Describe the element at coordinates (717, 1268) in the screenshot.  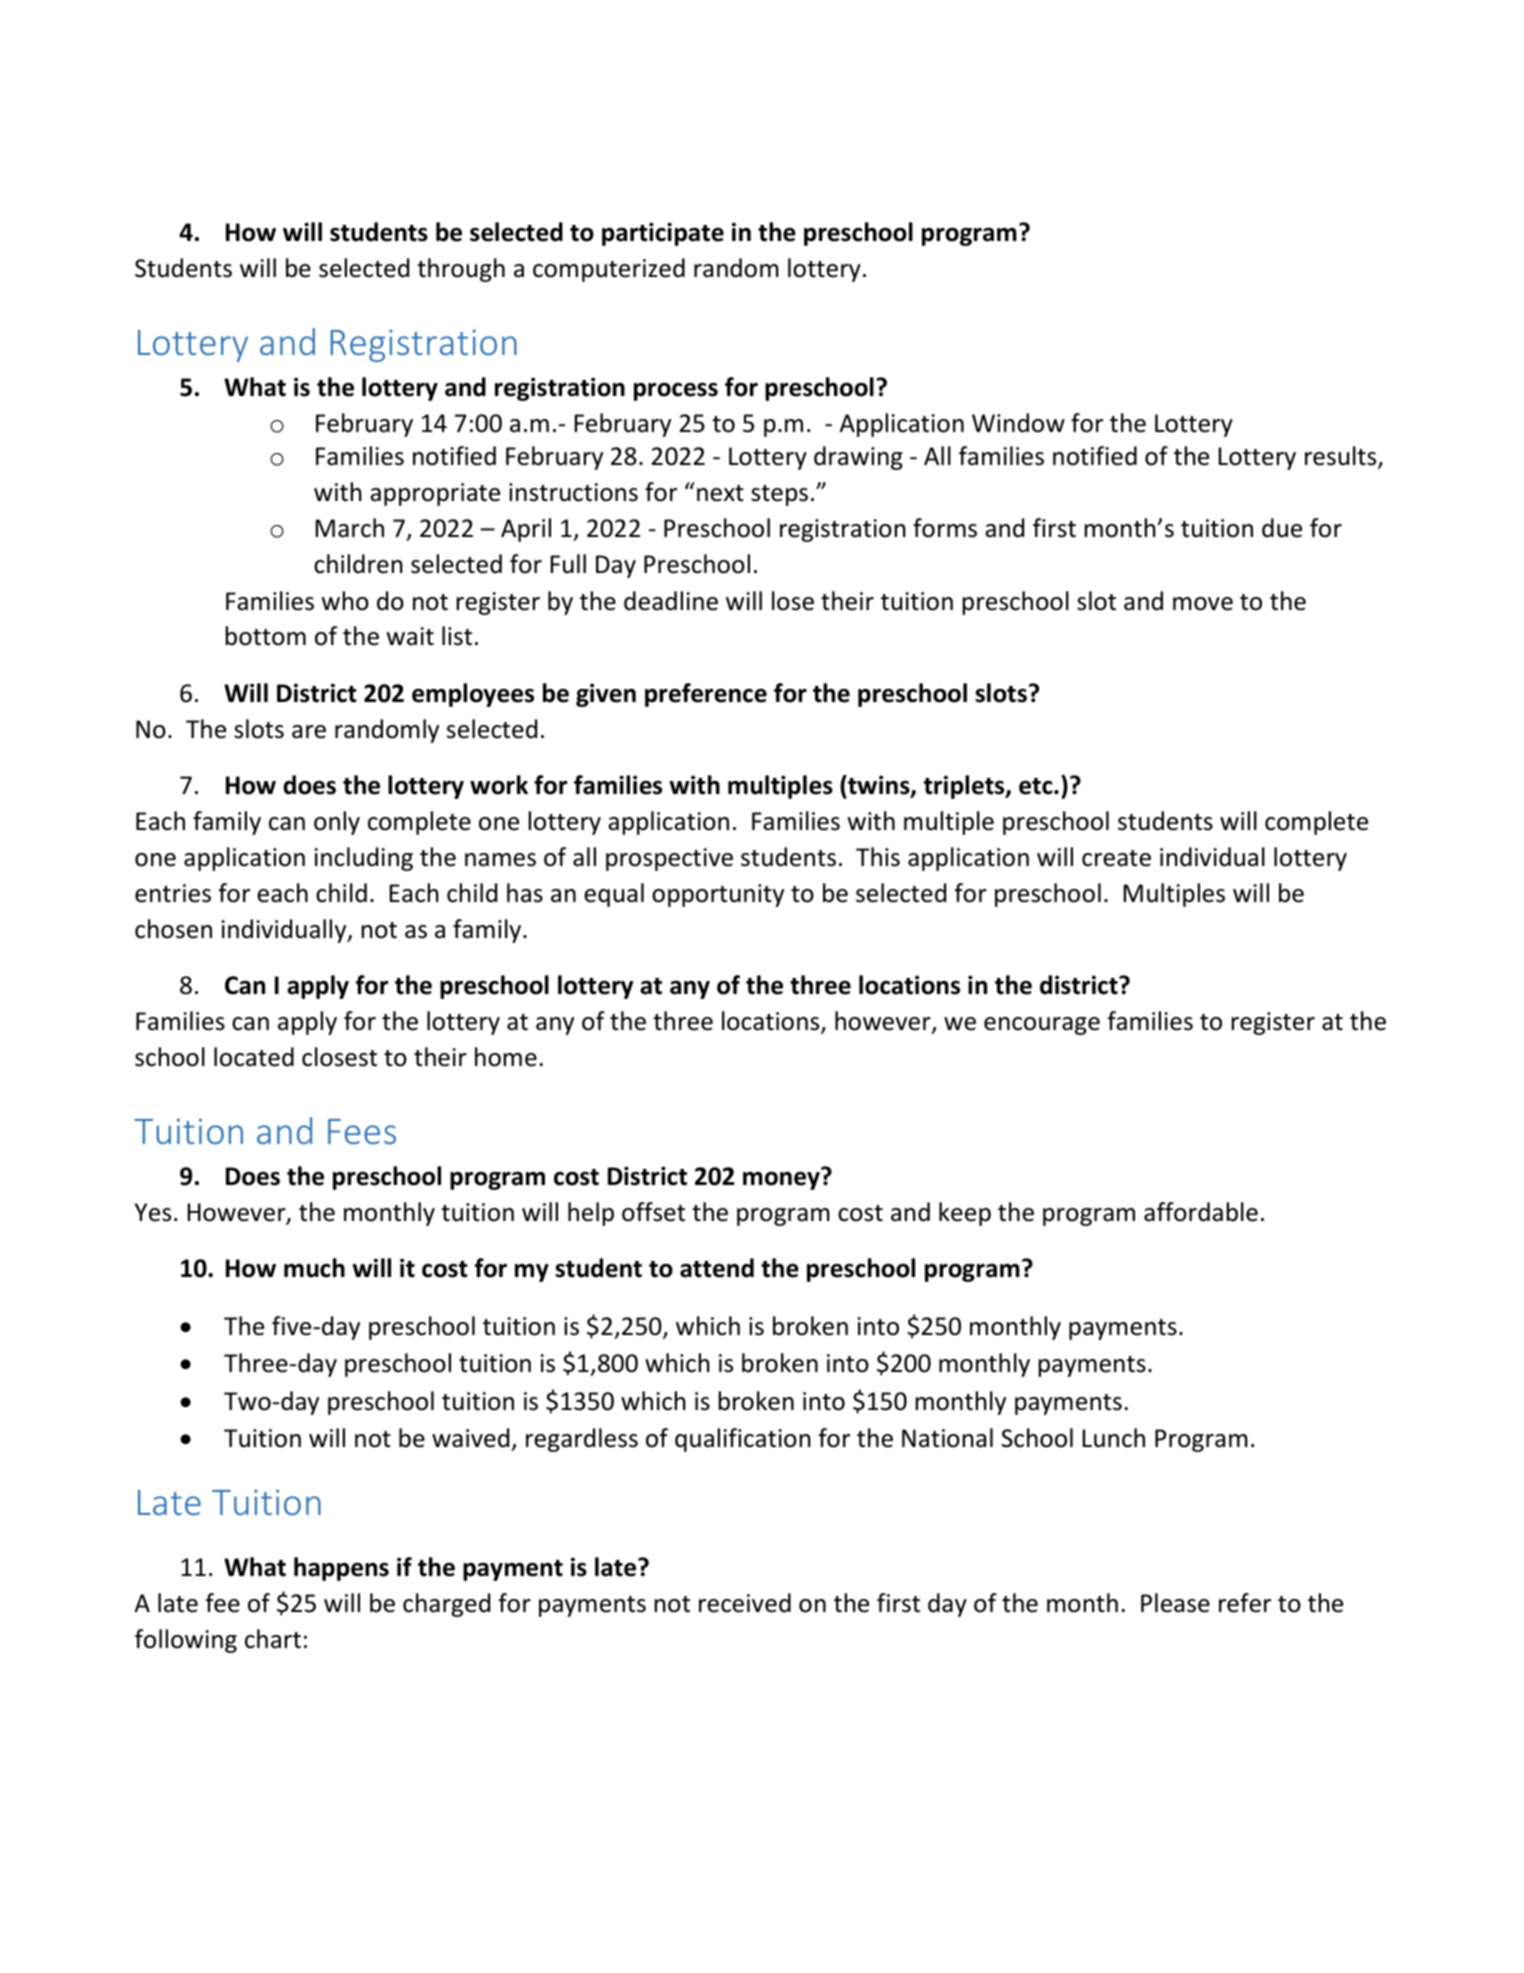
I see `attend` at that location.
